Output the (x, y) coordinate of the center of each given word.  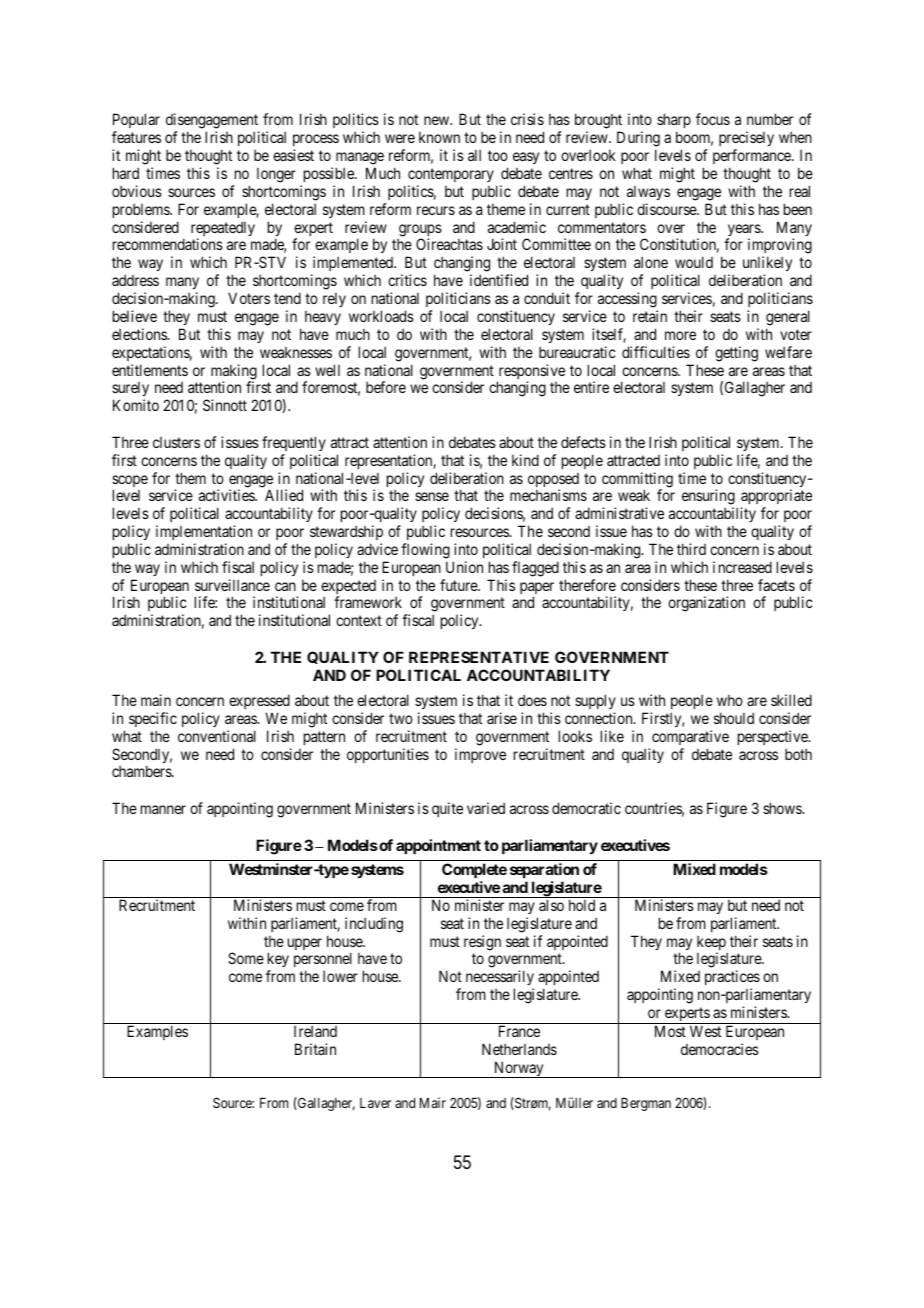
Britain (315, 1049)
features (136, 137)
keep (711, 944)
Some (246, 958)
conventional (217, 736)
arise (502, 718)
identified (499, 280)
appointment (438, 846)
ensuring (708, 498)
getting (736, 354)
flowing (425, 551)
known (439, 137)
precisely (746, 140)
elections (140, 334)
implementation (204, 532)
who (730, 700)
